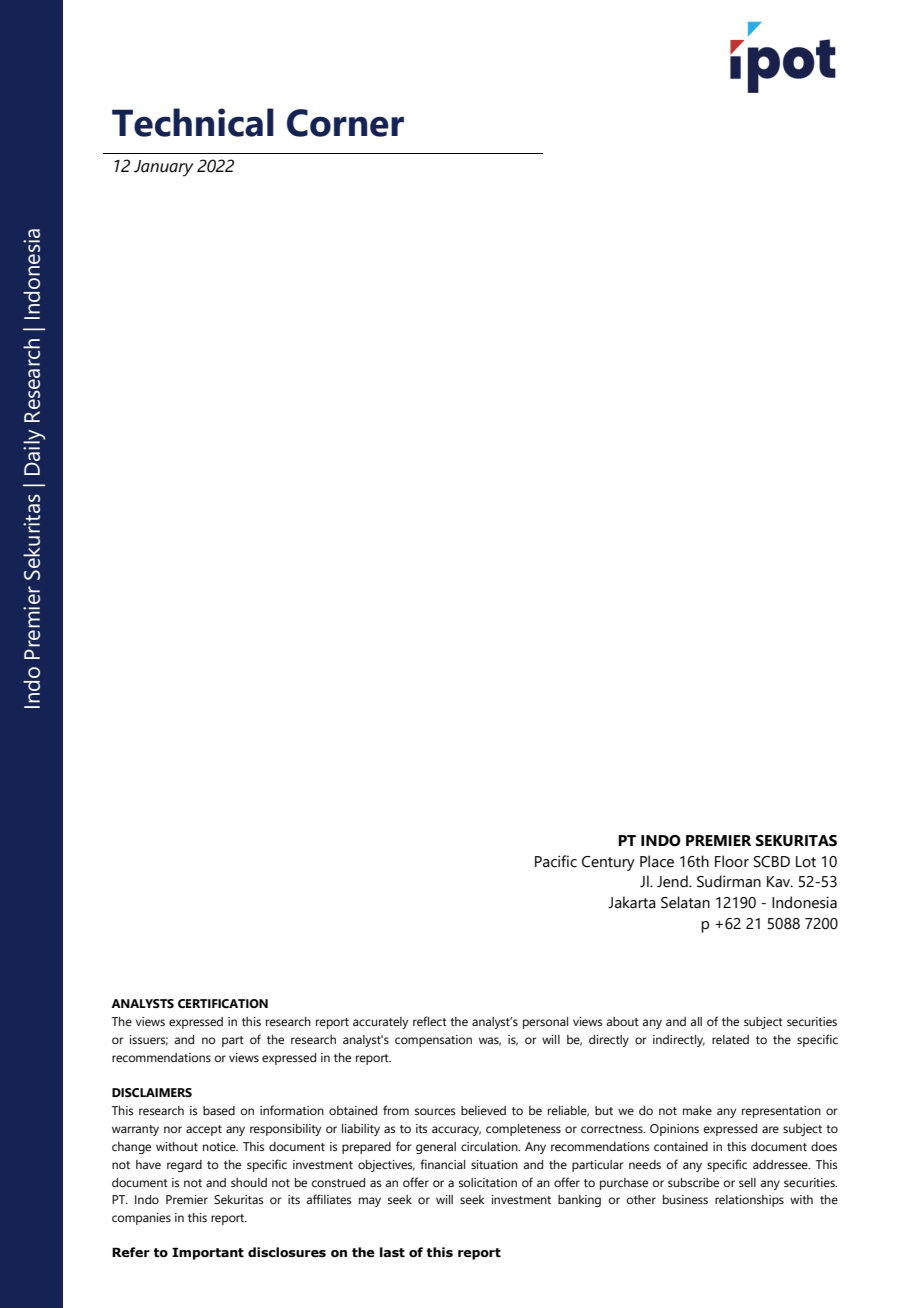 The height and width of the screenshot is (1308, 924). I want to click on Floor, so click(732, 861).
